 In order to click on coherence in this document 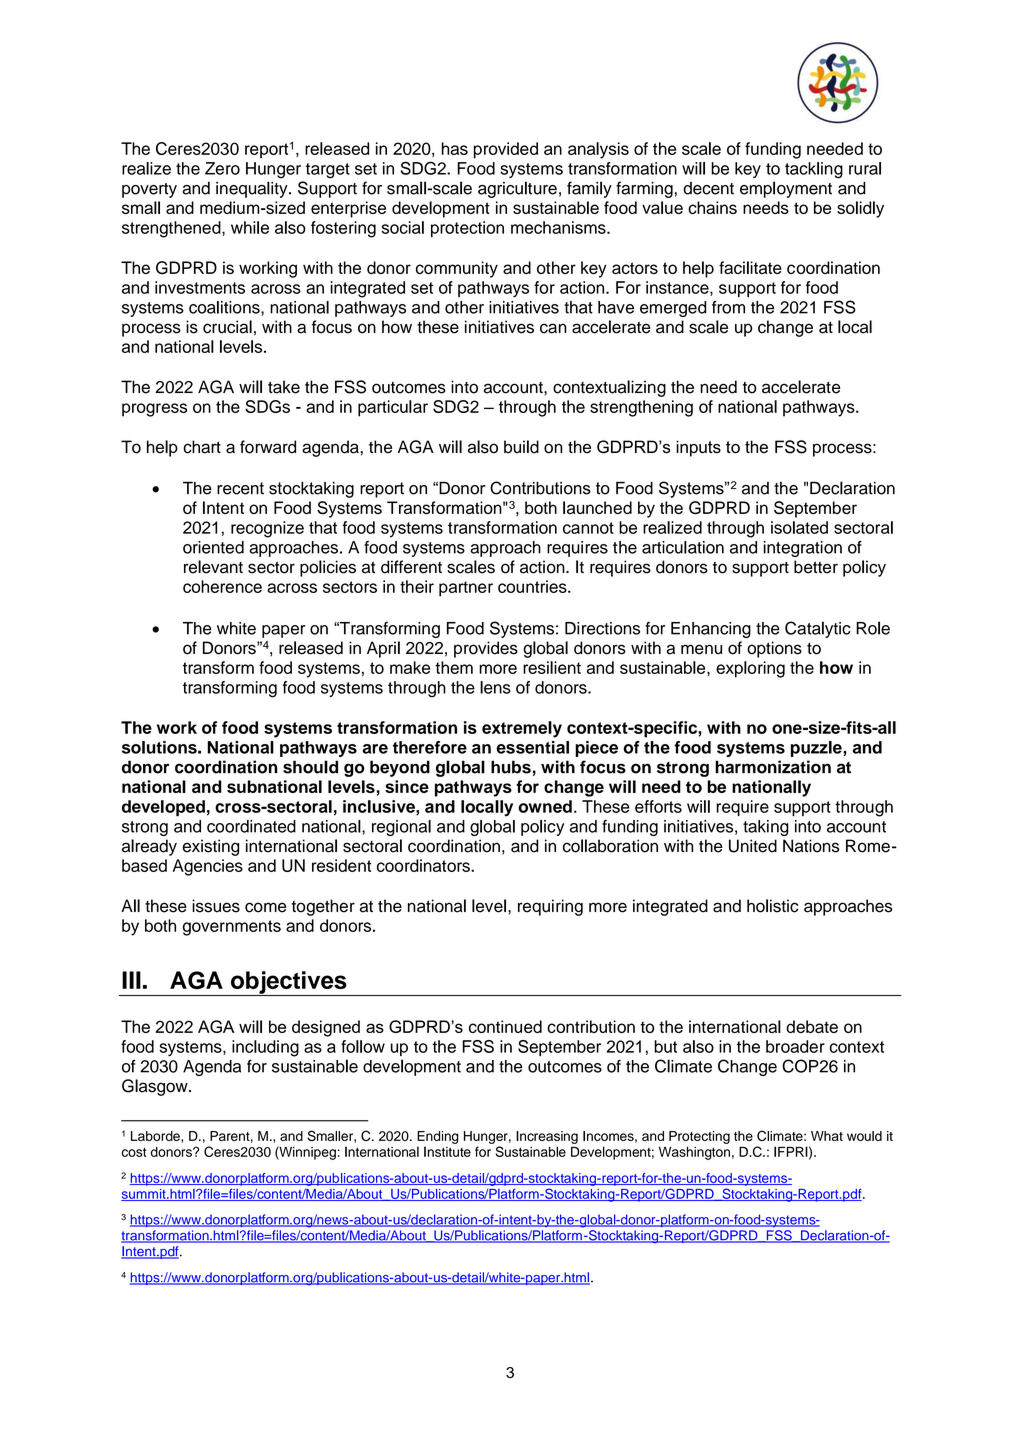, I will do `click(222, 586)`.
